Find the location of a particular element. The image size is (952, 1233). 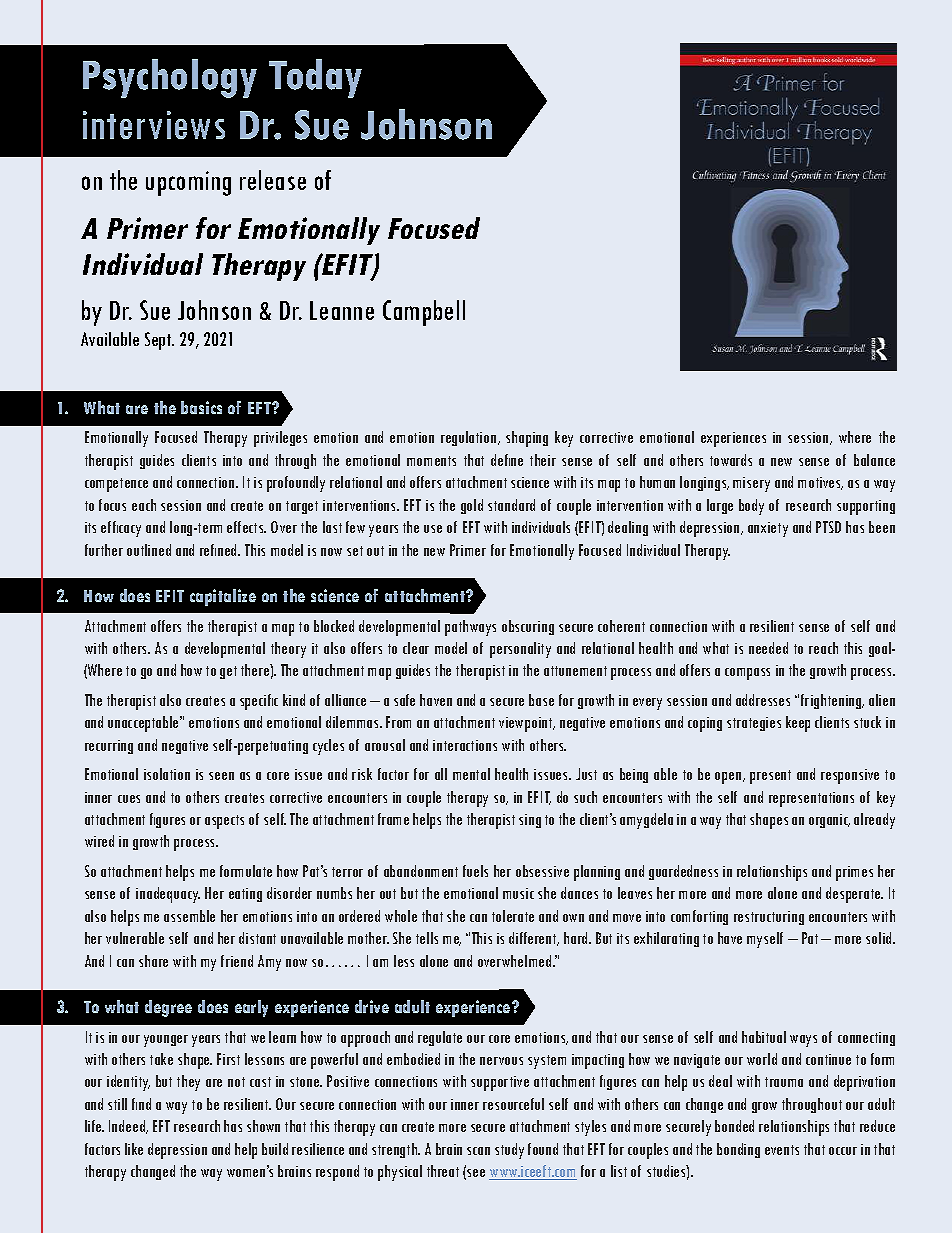

needed is located at coordinates (768, 648).
